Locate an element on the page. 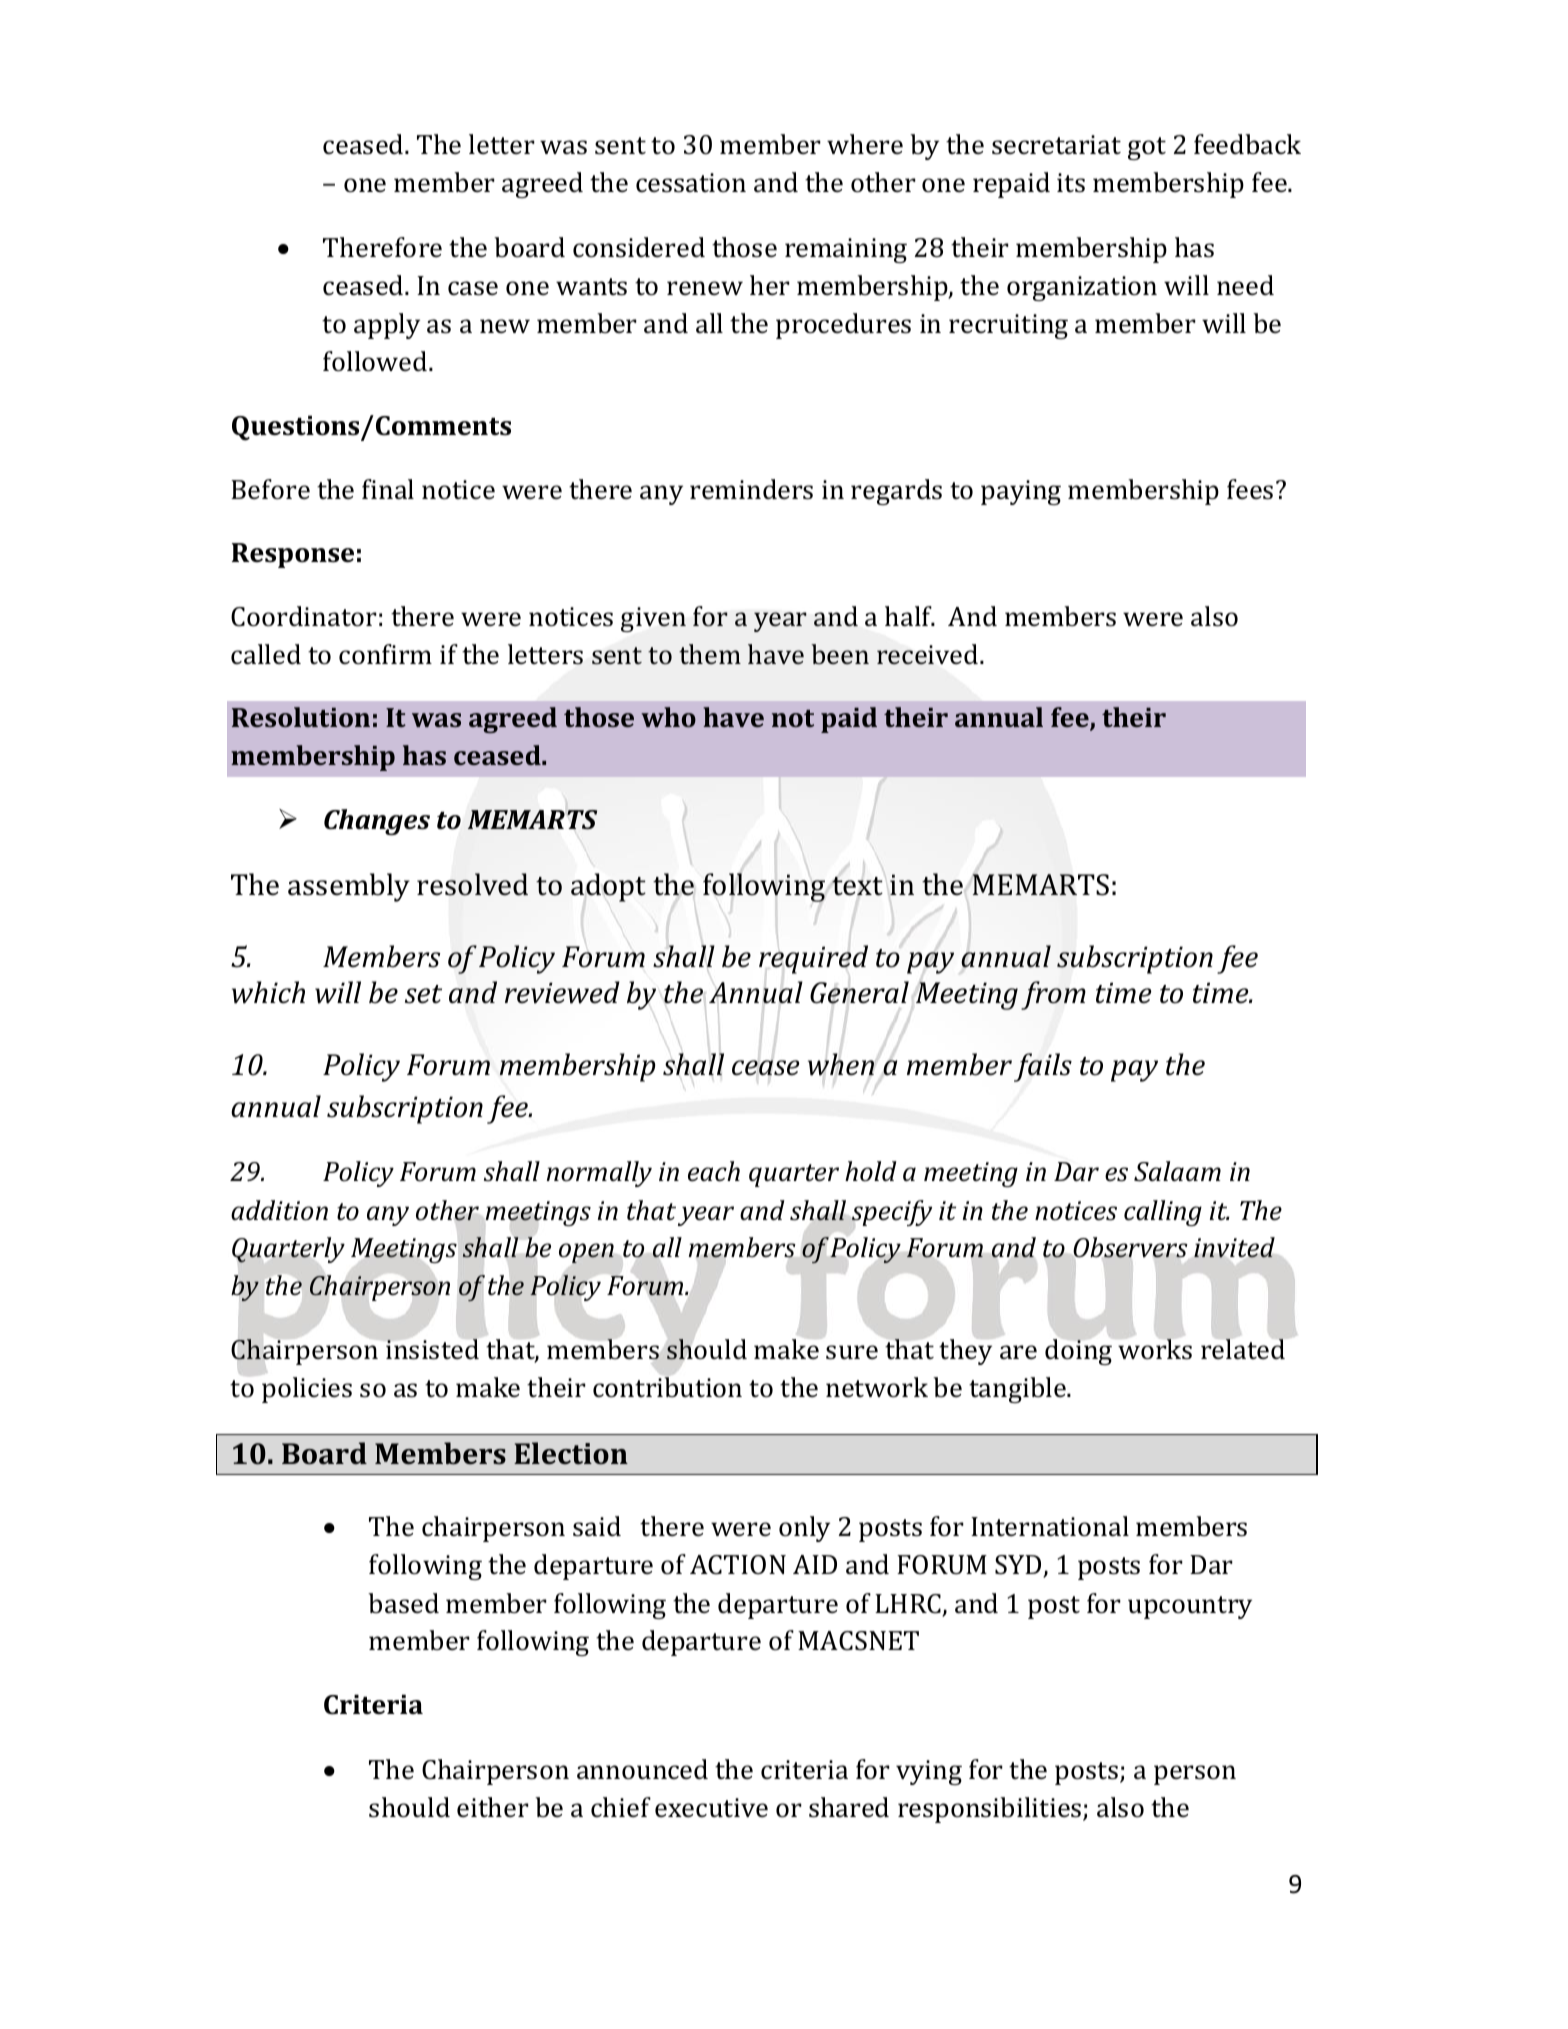  addition is located at coordinates (279, 1210).
